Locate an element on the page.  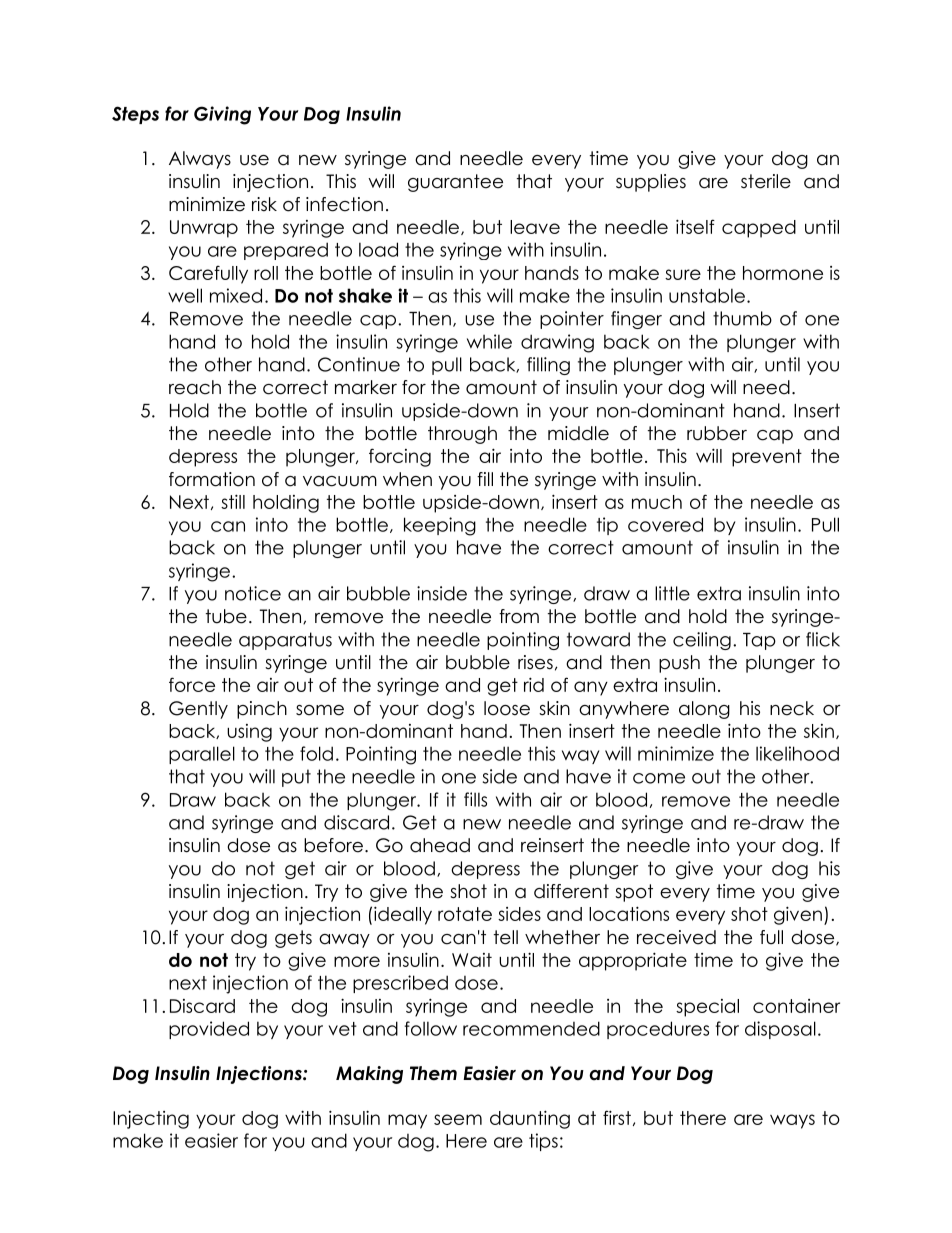
sterile is located at coordinates (766, 181).
